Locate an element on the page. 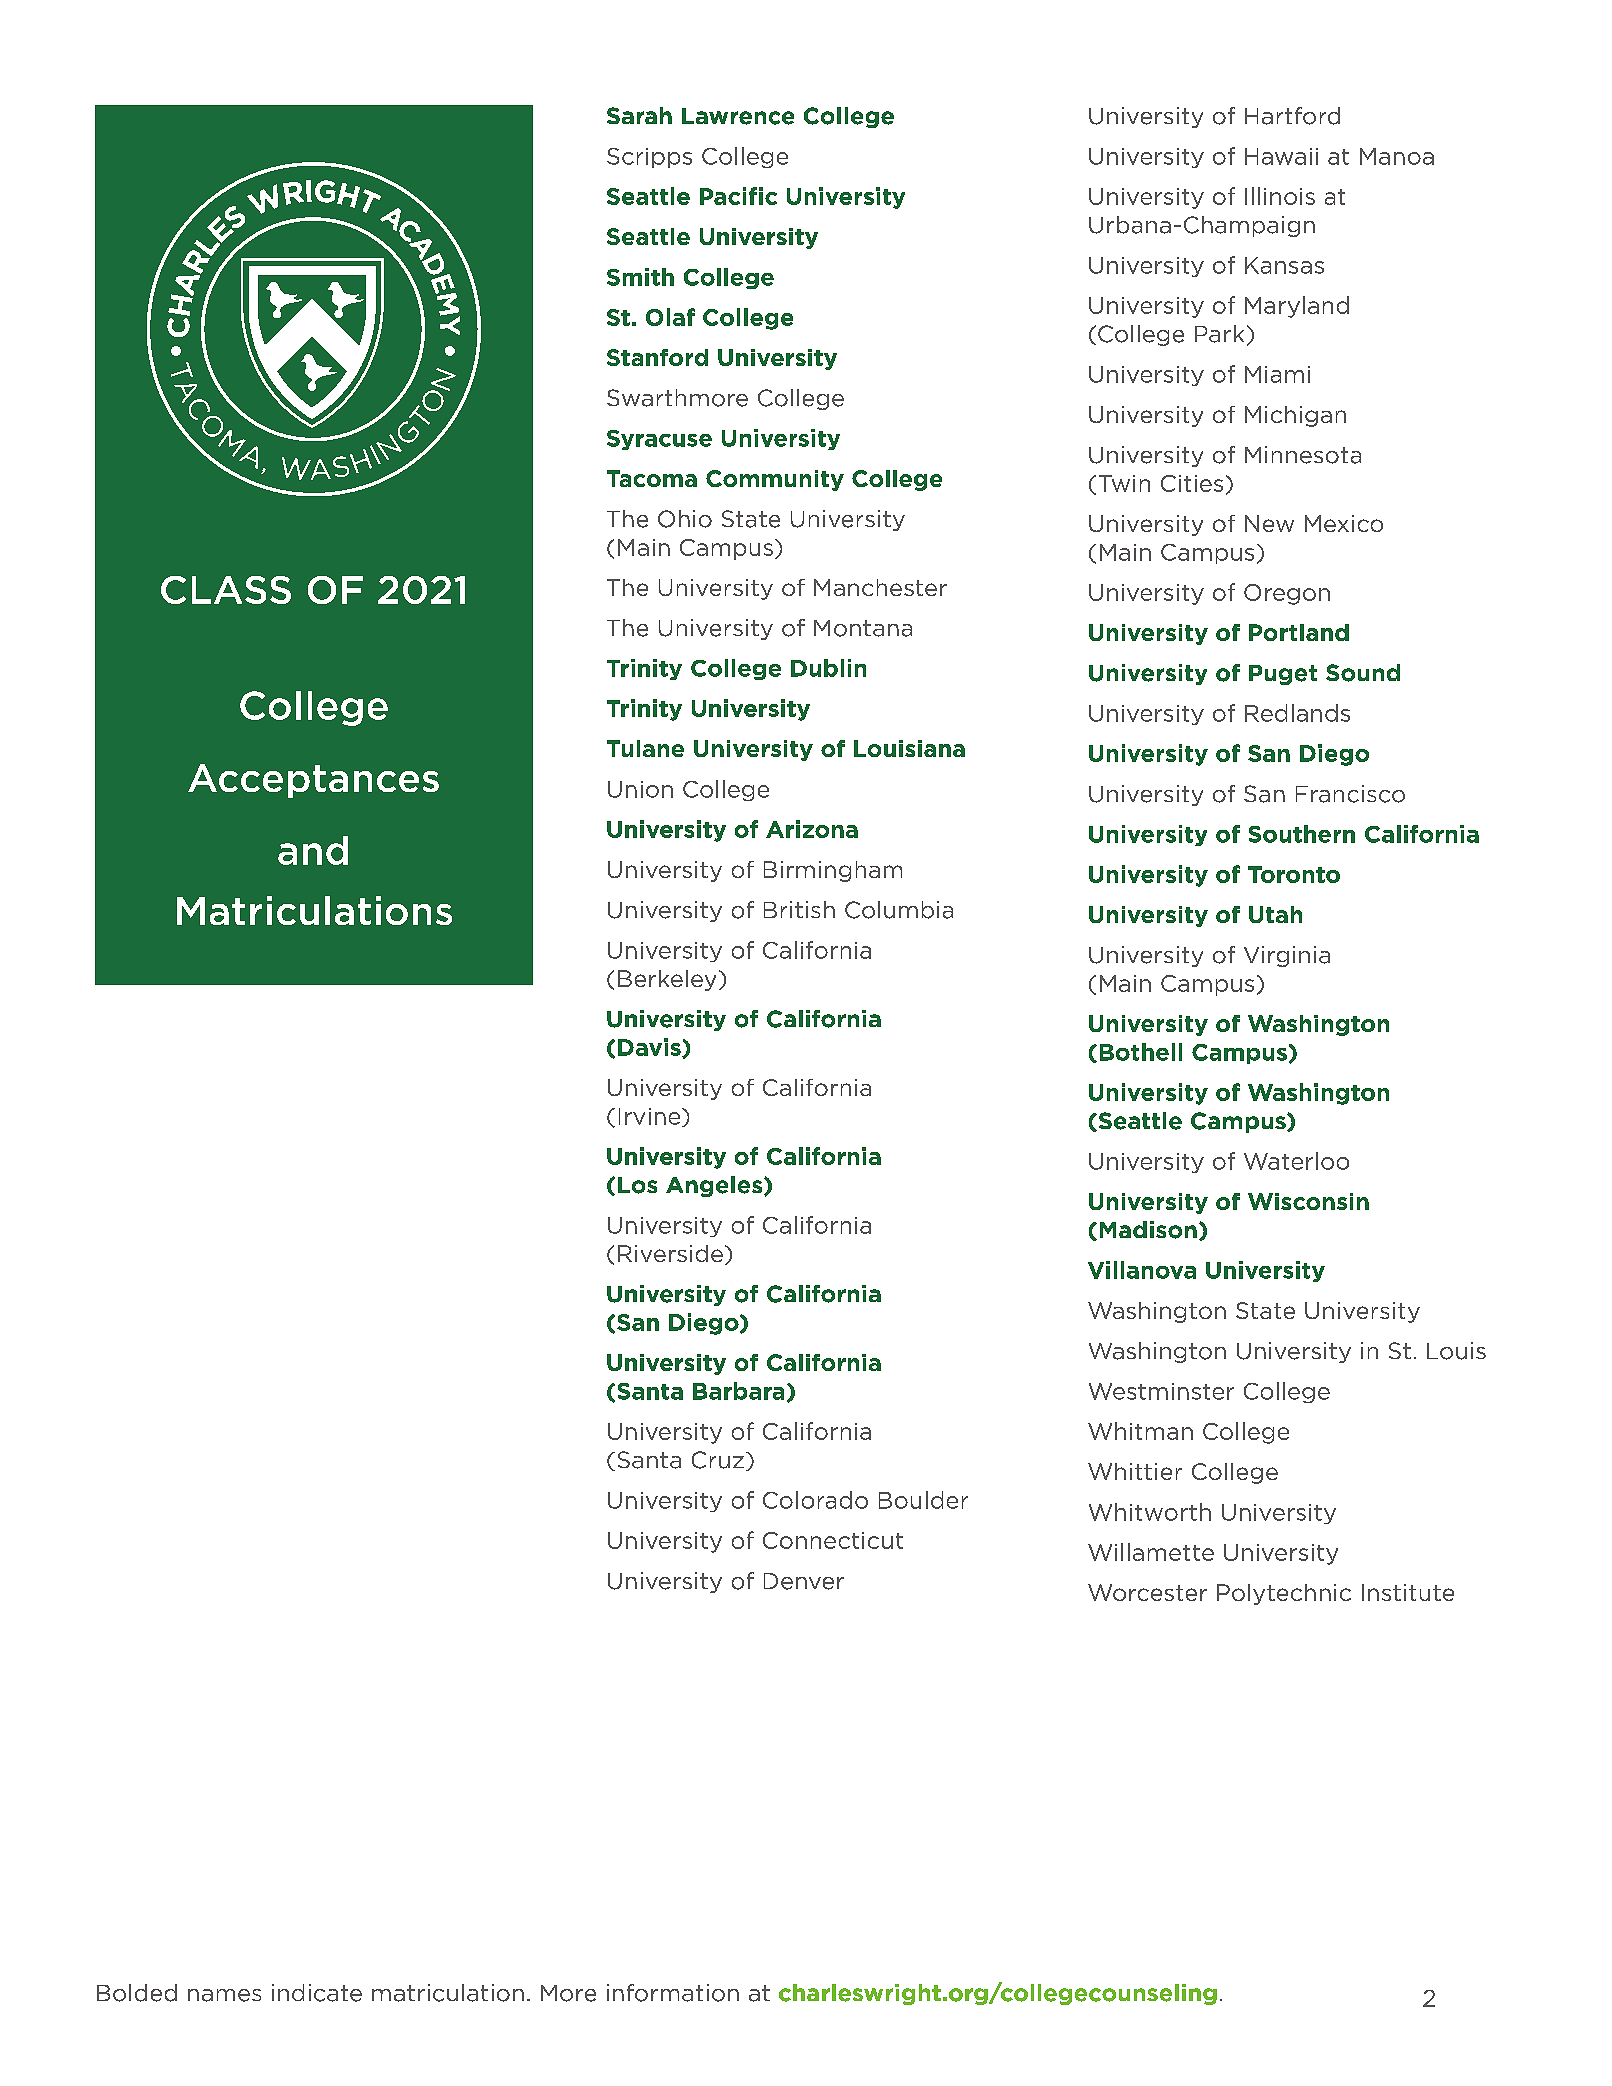 The image size is (1612, 2086). Riverside is located at coordinates (670, 1253).
